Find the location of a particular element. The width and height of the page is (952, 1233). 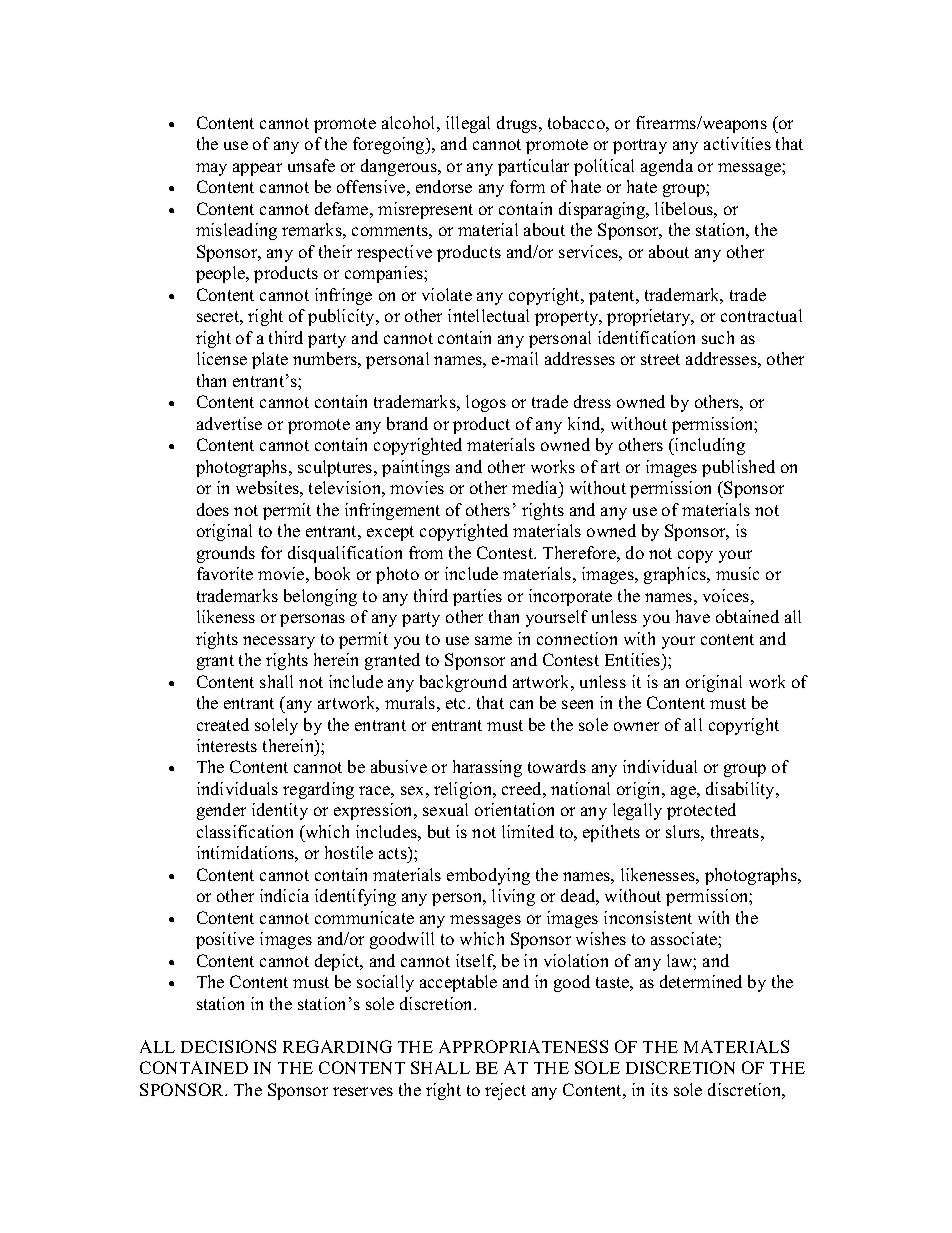

DECISIONS is located at coordinates (228, 1046).
